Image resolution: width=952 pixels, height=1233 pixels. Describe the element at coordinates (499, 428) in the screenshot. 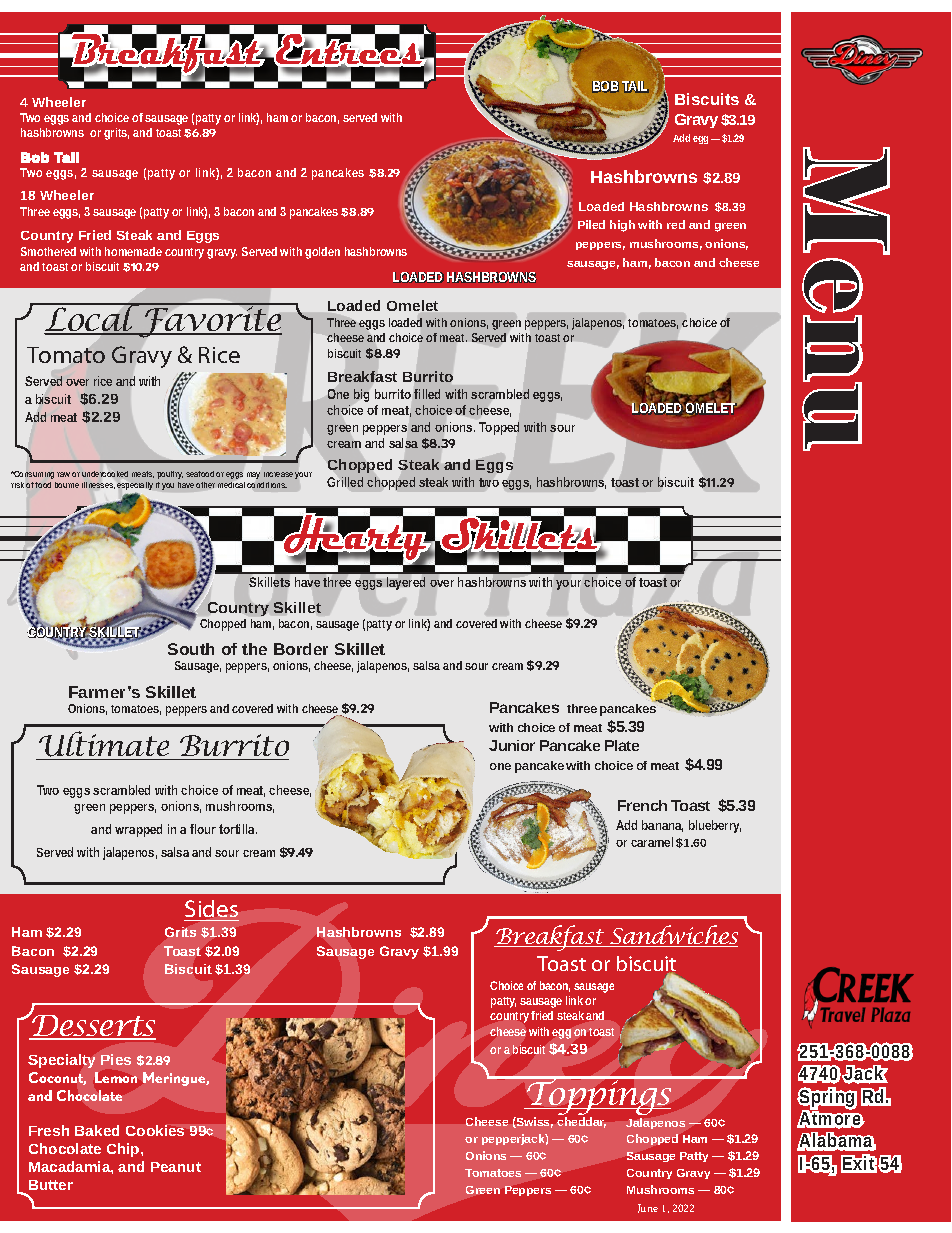

I see `Topped` at that location.
